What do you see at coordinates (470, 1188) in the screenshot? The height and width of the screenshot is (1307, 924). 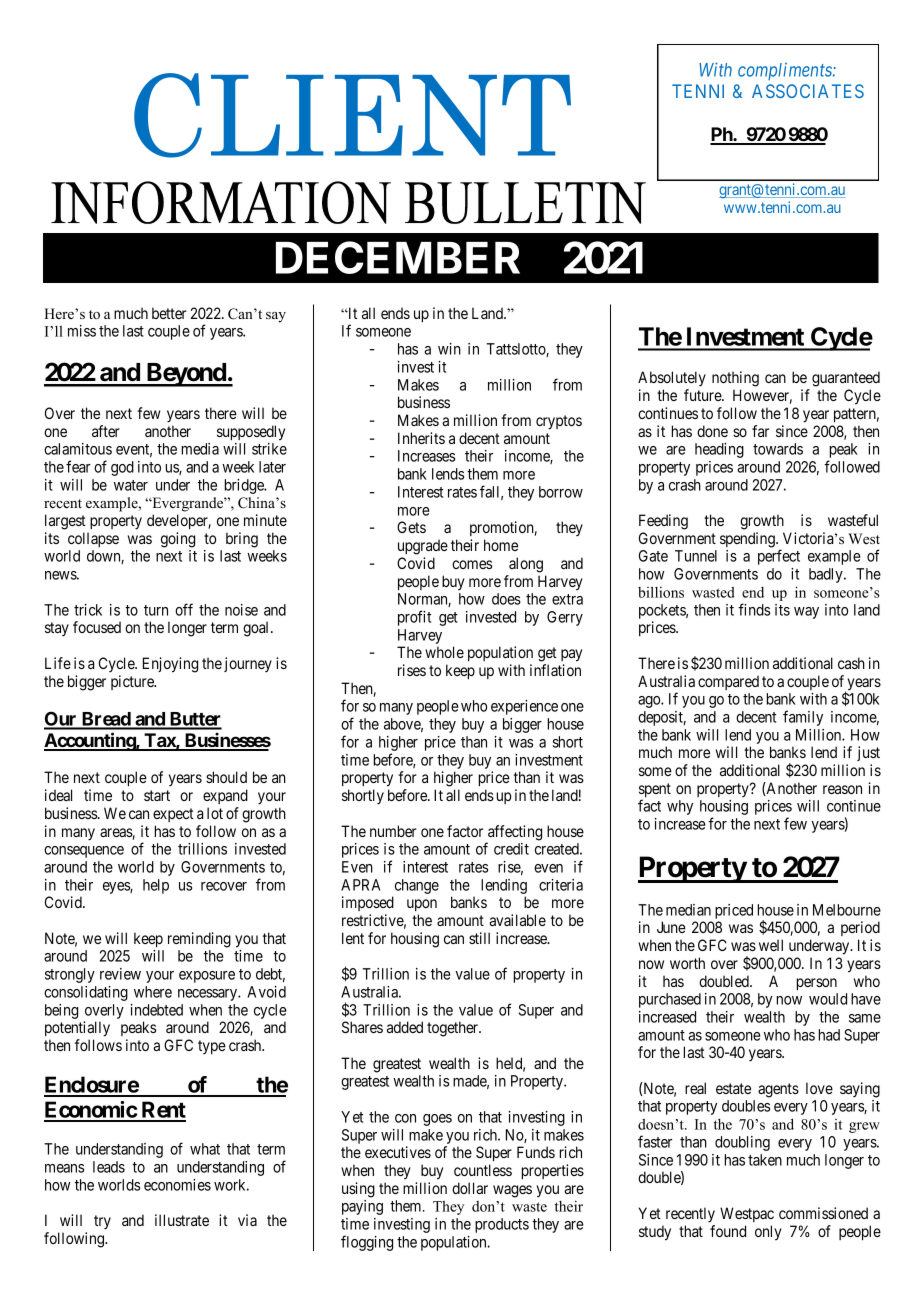 I see `dollar` at bounding box center [470, 1188].
